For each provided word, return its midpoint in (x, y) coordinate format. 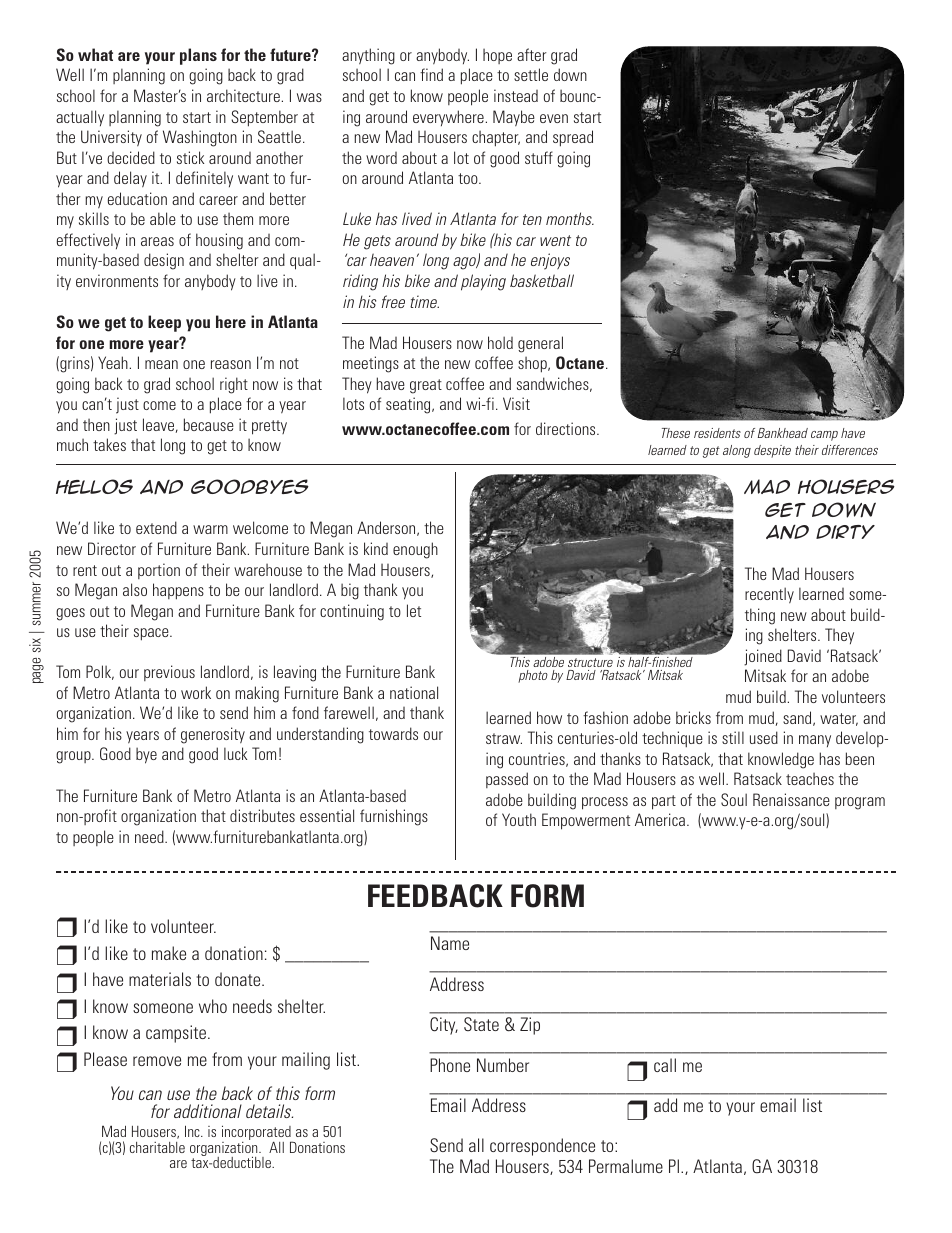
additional (208, 1111)
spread (573, 138)
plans (198, 56)
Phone (450, 1065)
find (431, 74)
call (665, 1065)
